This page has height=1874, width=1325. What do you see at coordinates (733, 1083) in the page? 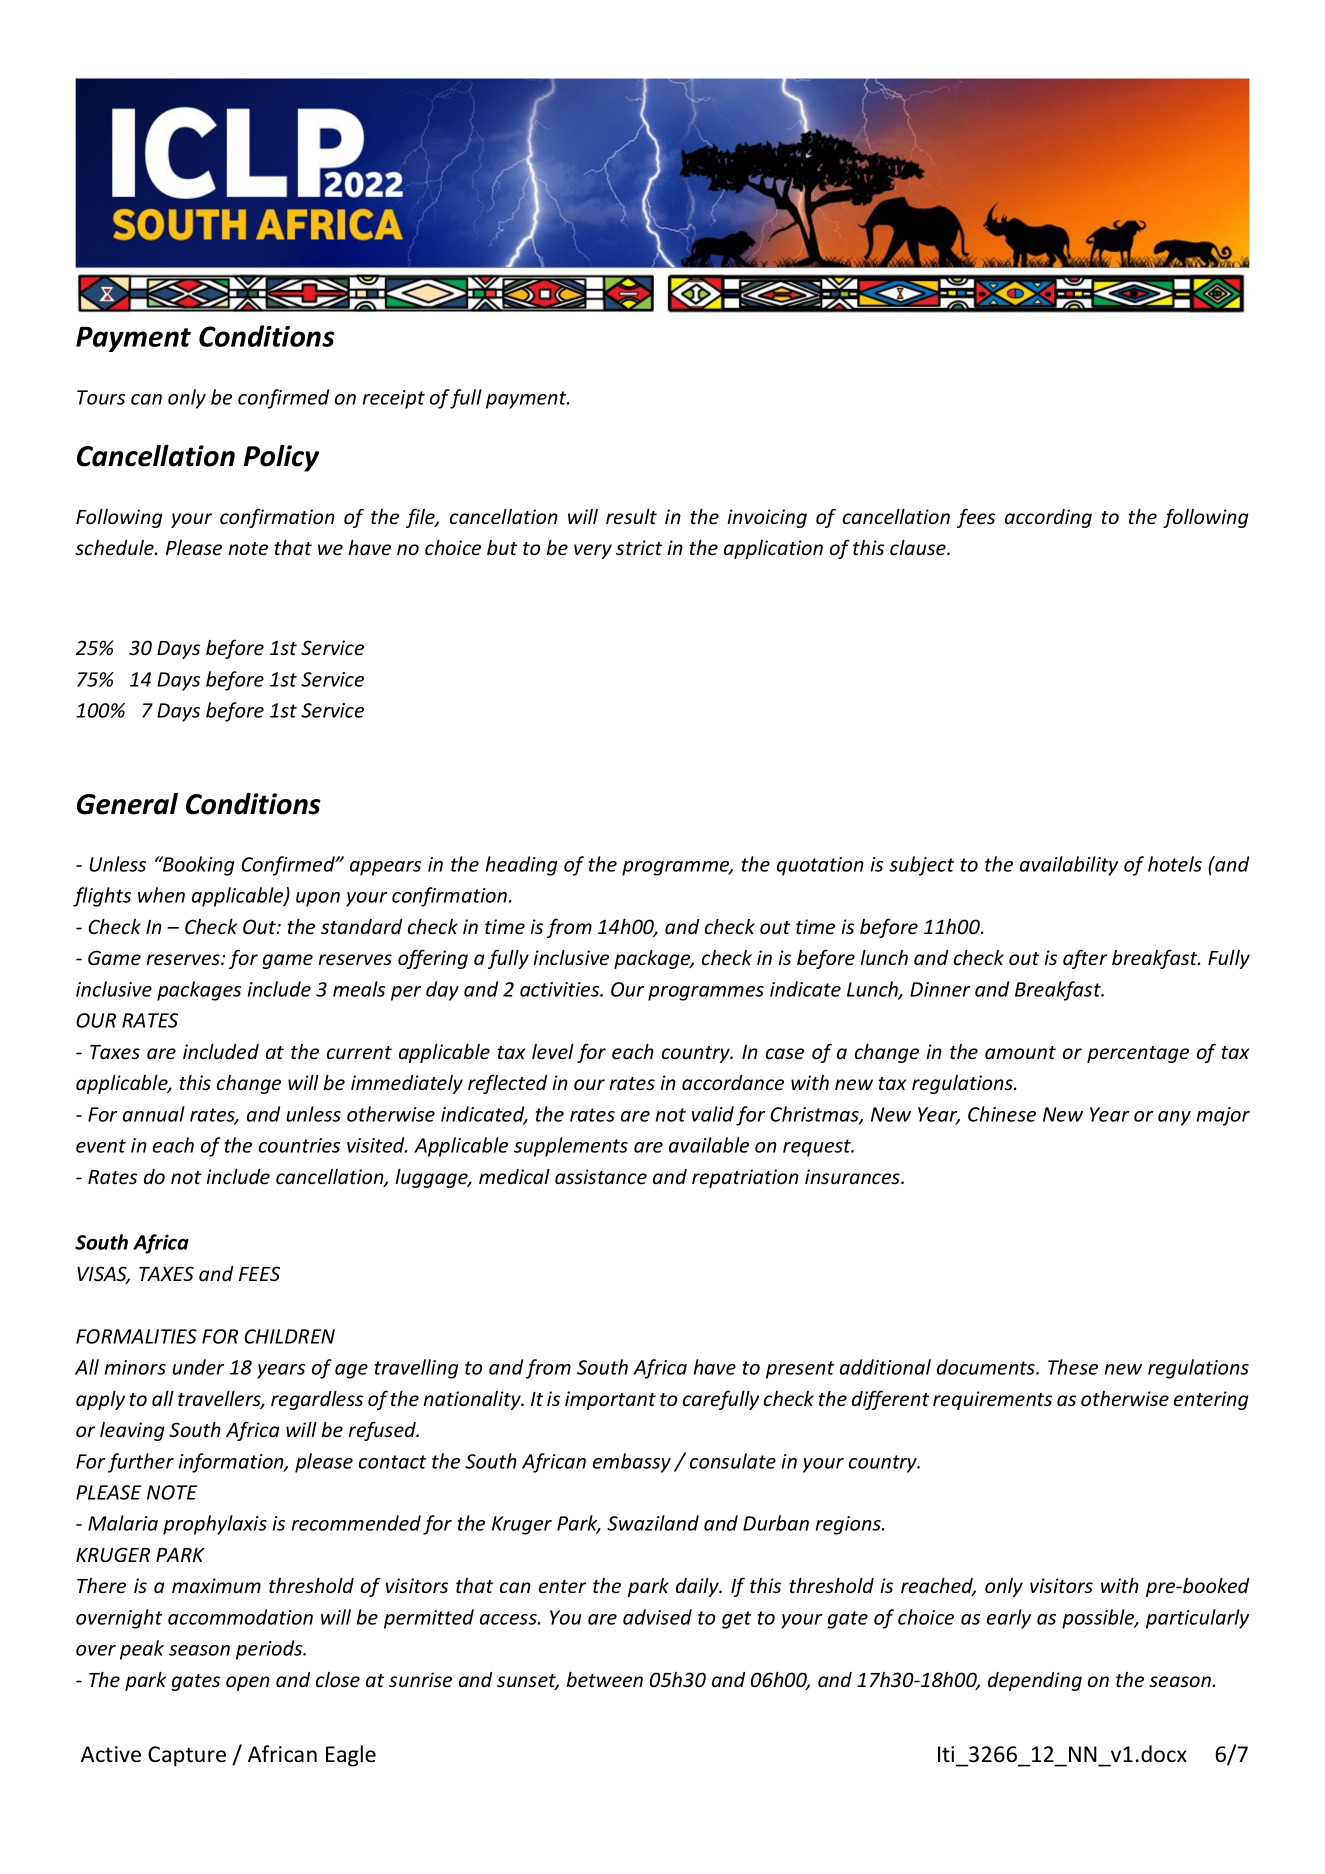
I see `accordance` at bounding box center [733, 1083].
